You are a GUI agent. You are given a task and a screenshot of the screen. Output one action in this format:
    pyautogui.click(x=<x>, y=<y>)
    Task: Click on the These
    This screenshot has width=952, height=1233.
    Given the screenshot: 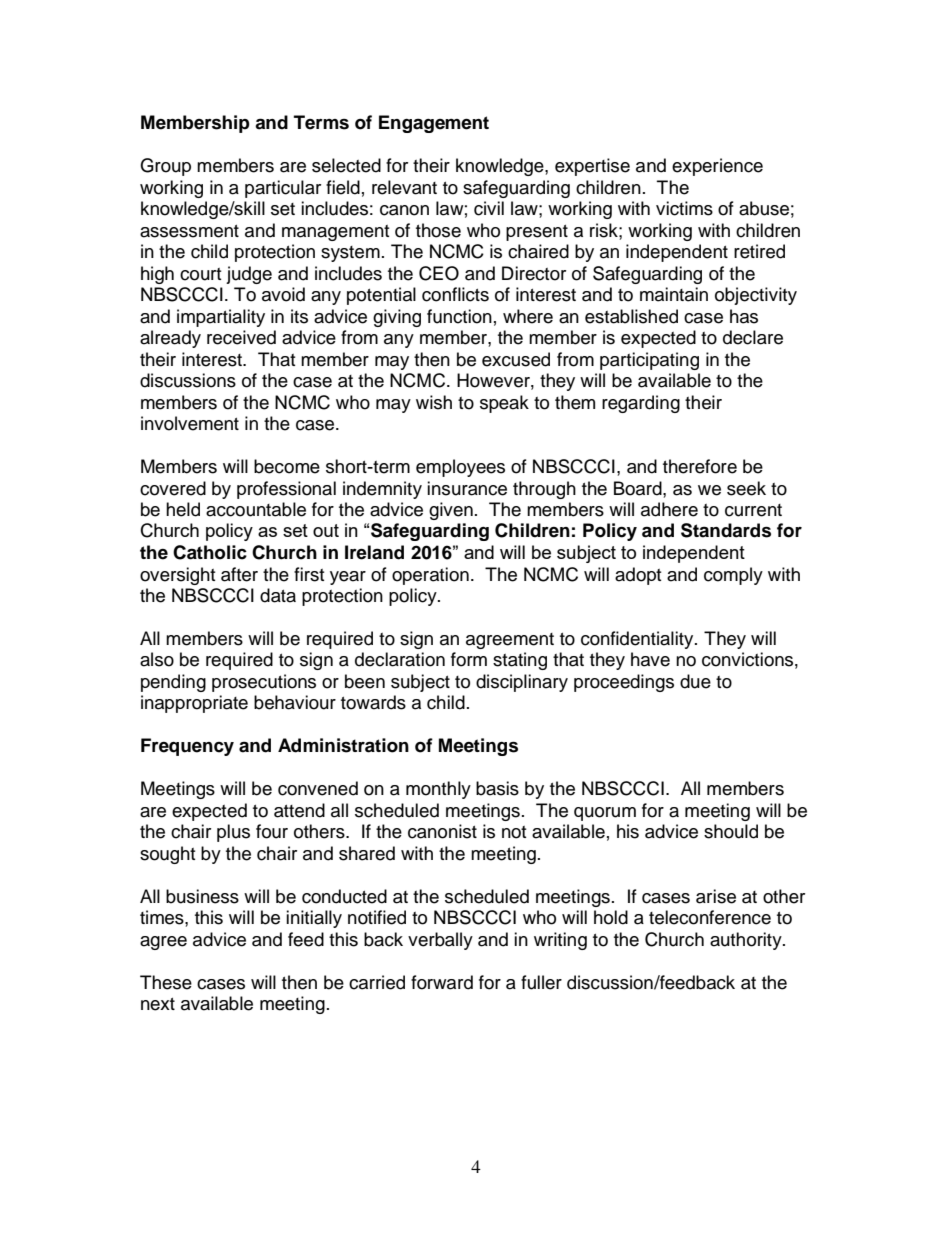 What is the action you would take?
    pyautogui.click(x=166, y=982)
